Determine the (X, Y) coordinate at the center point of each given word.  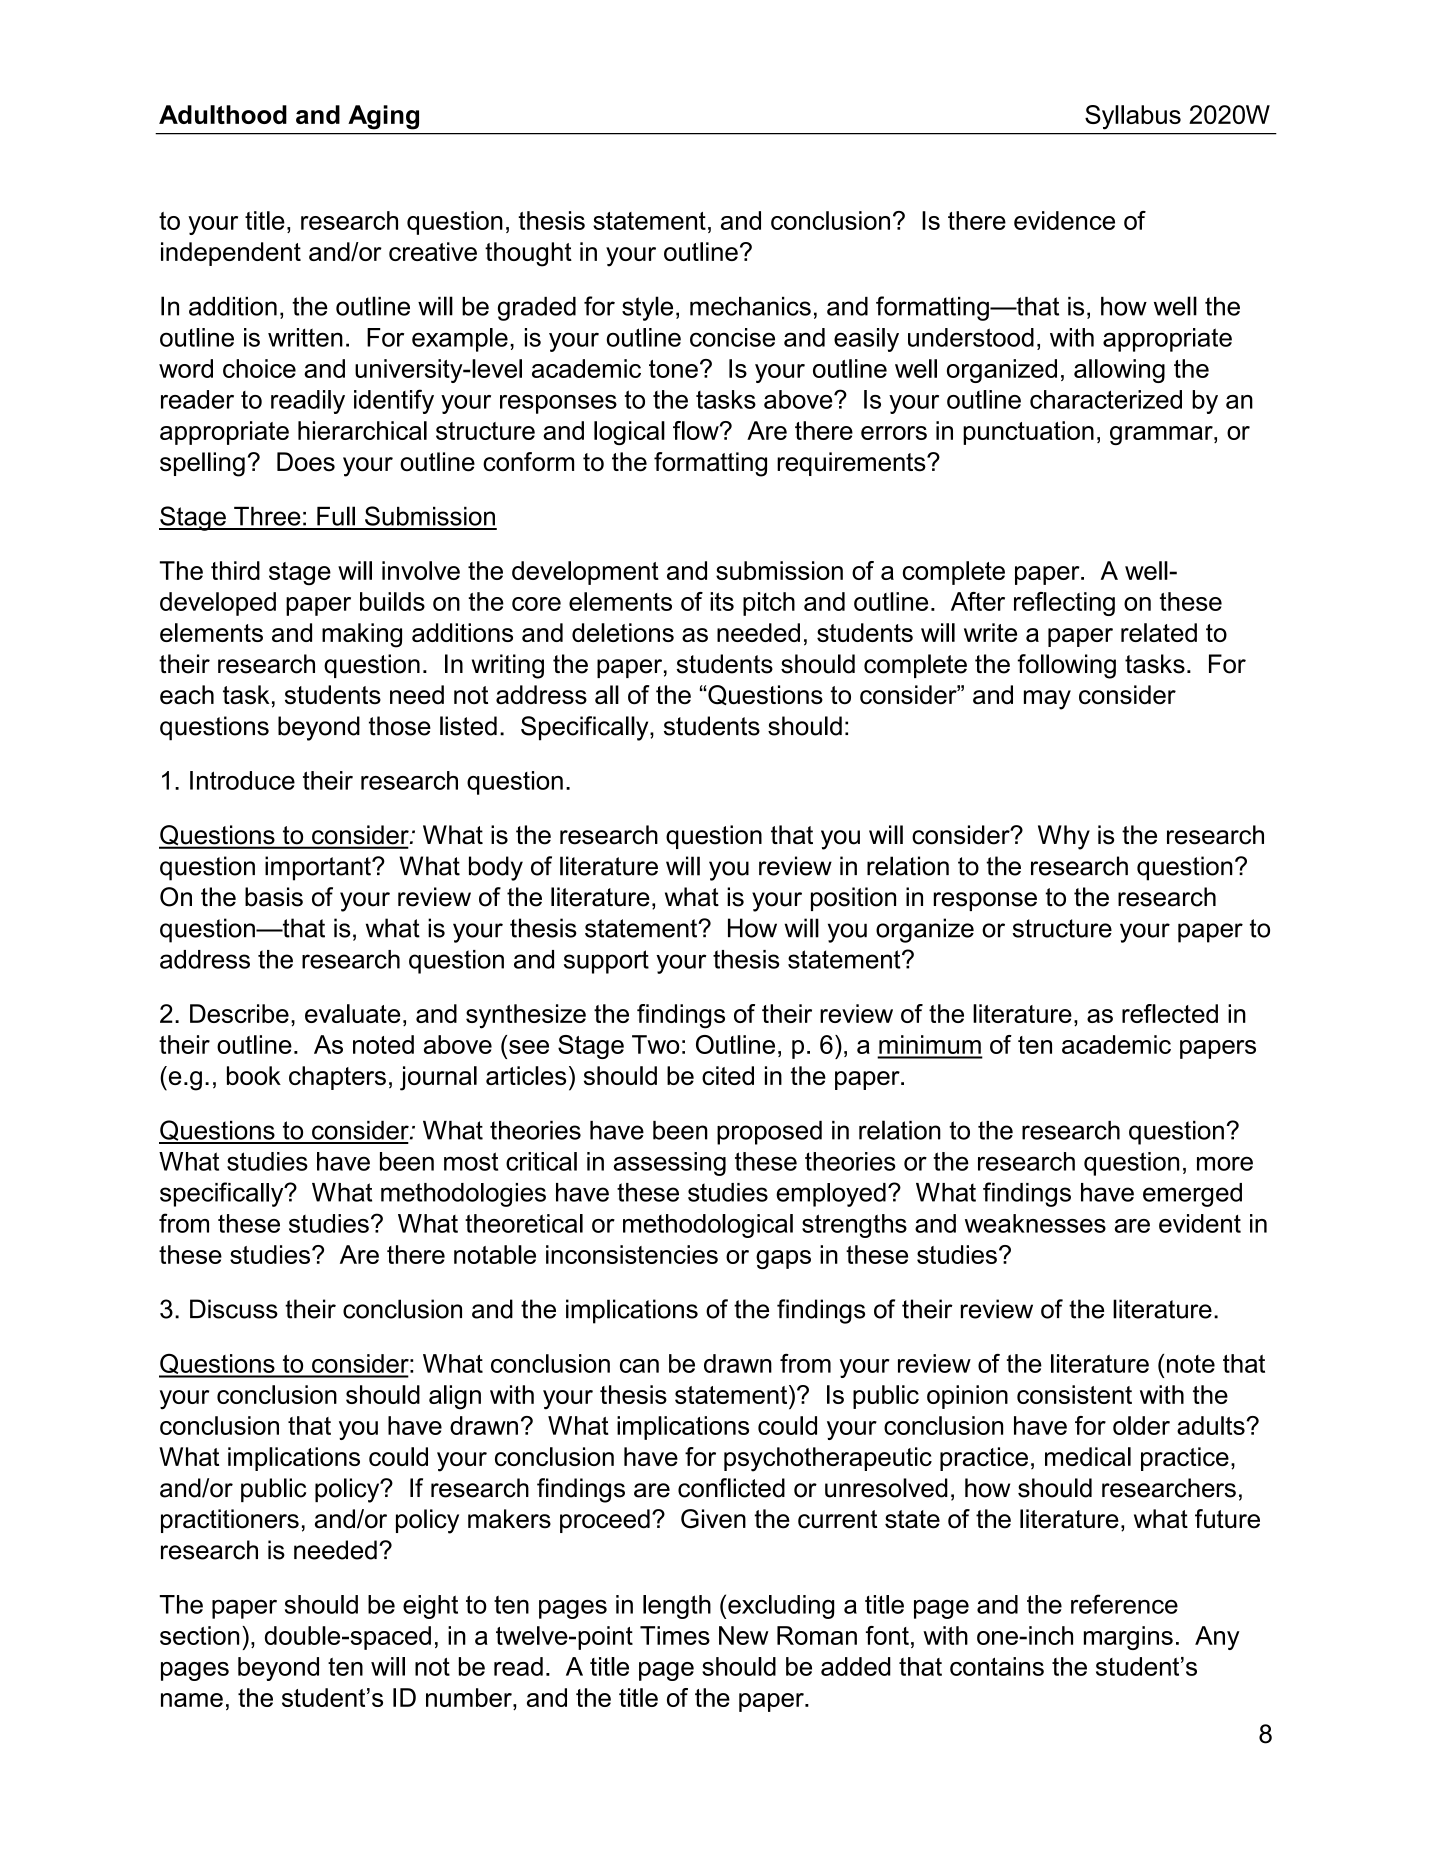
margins (1128, 1638)
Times (675, 1635)
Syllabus (1133, 117)
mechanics (750, 306)
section (199, 1635)
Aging (383, 117)
